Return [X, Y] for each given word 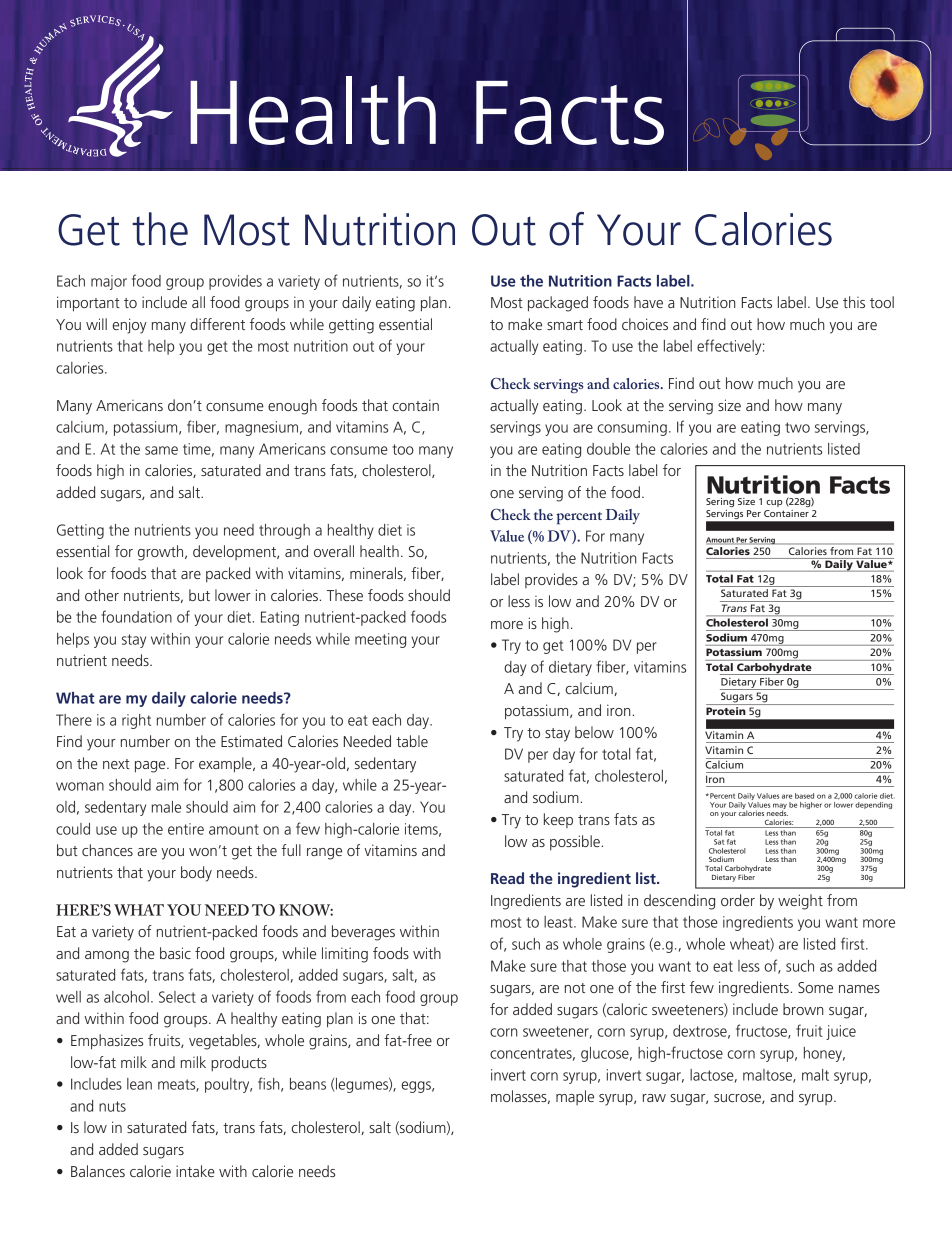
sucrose [738, 1099]
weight [800, 902]
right [136, 721]
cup [774, 503]
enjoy [130, 326]
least [559, 922]
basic [175, 953]
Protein [726, 711]
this [854, 302]
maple [575, 1097]
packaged [558, 304]
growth [162, 553]
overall [334, 551]
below [594, 732]
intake [195, 1171]
